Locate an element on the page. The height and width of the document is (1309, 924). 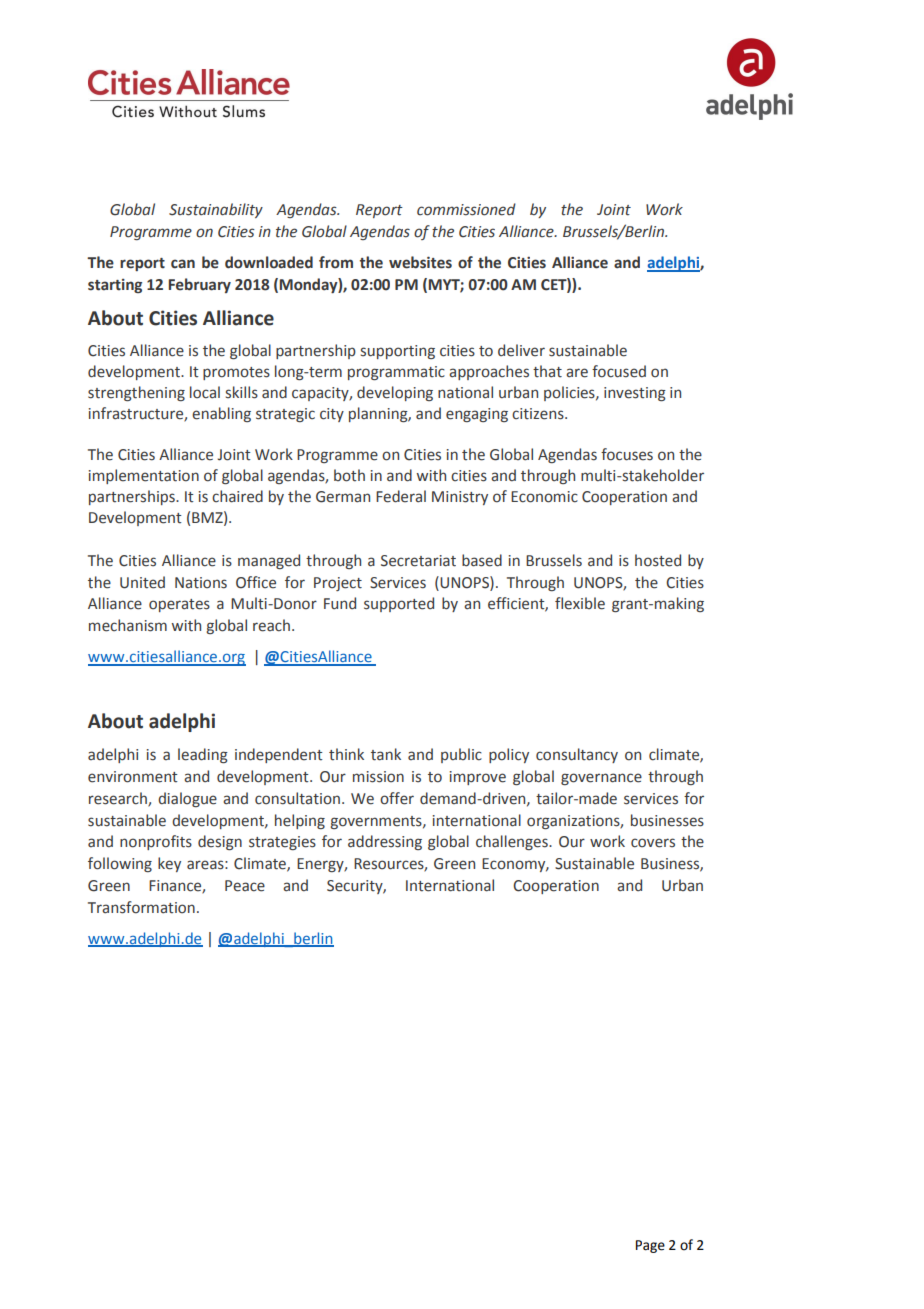
can is located at coordinates (183, 264).
